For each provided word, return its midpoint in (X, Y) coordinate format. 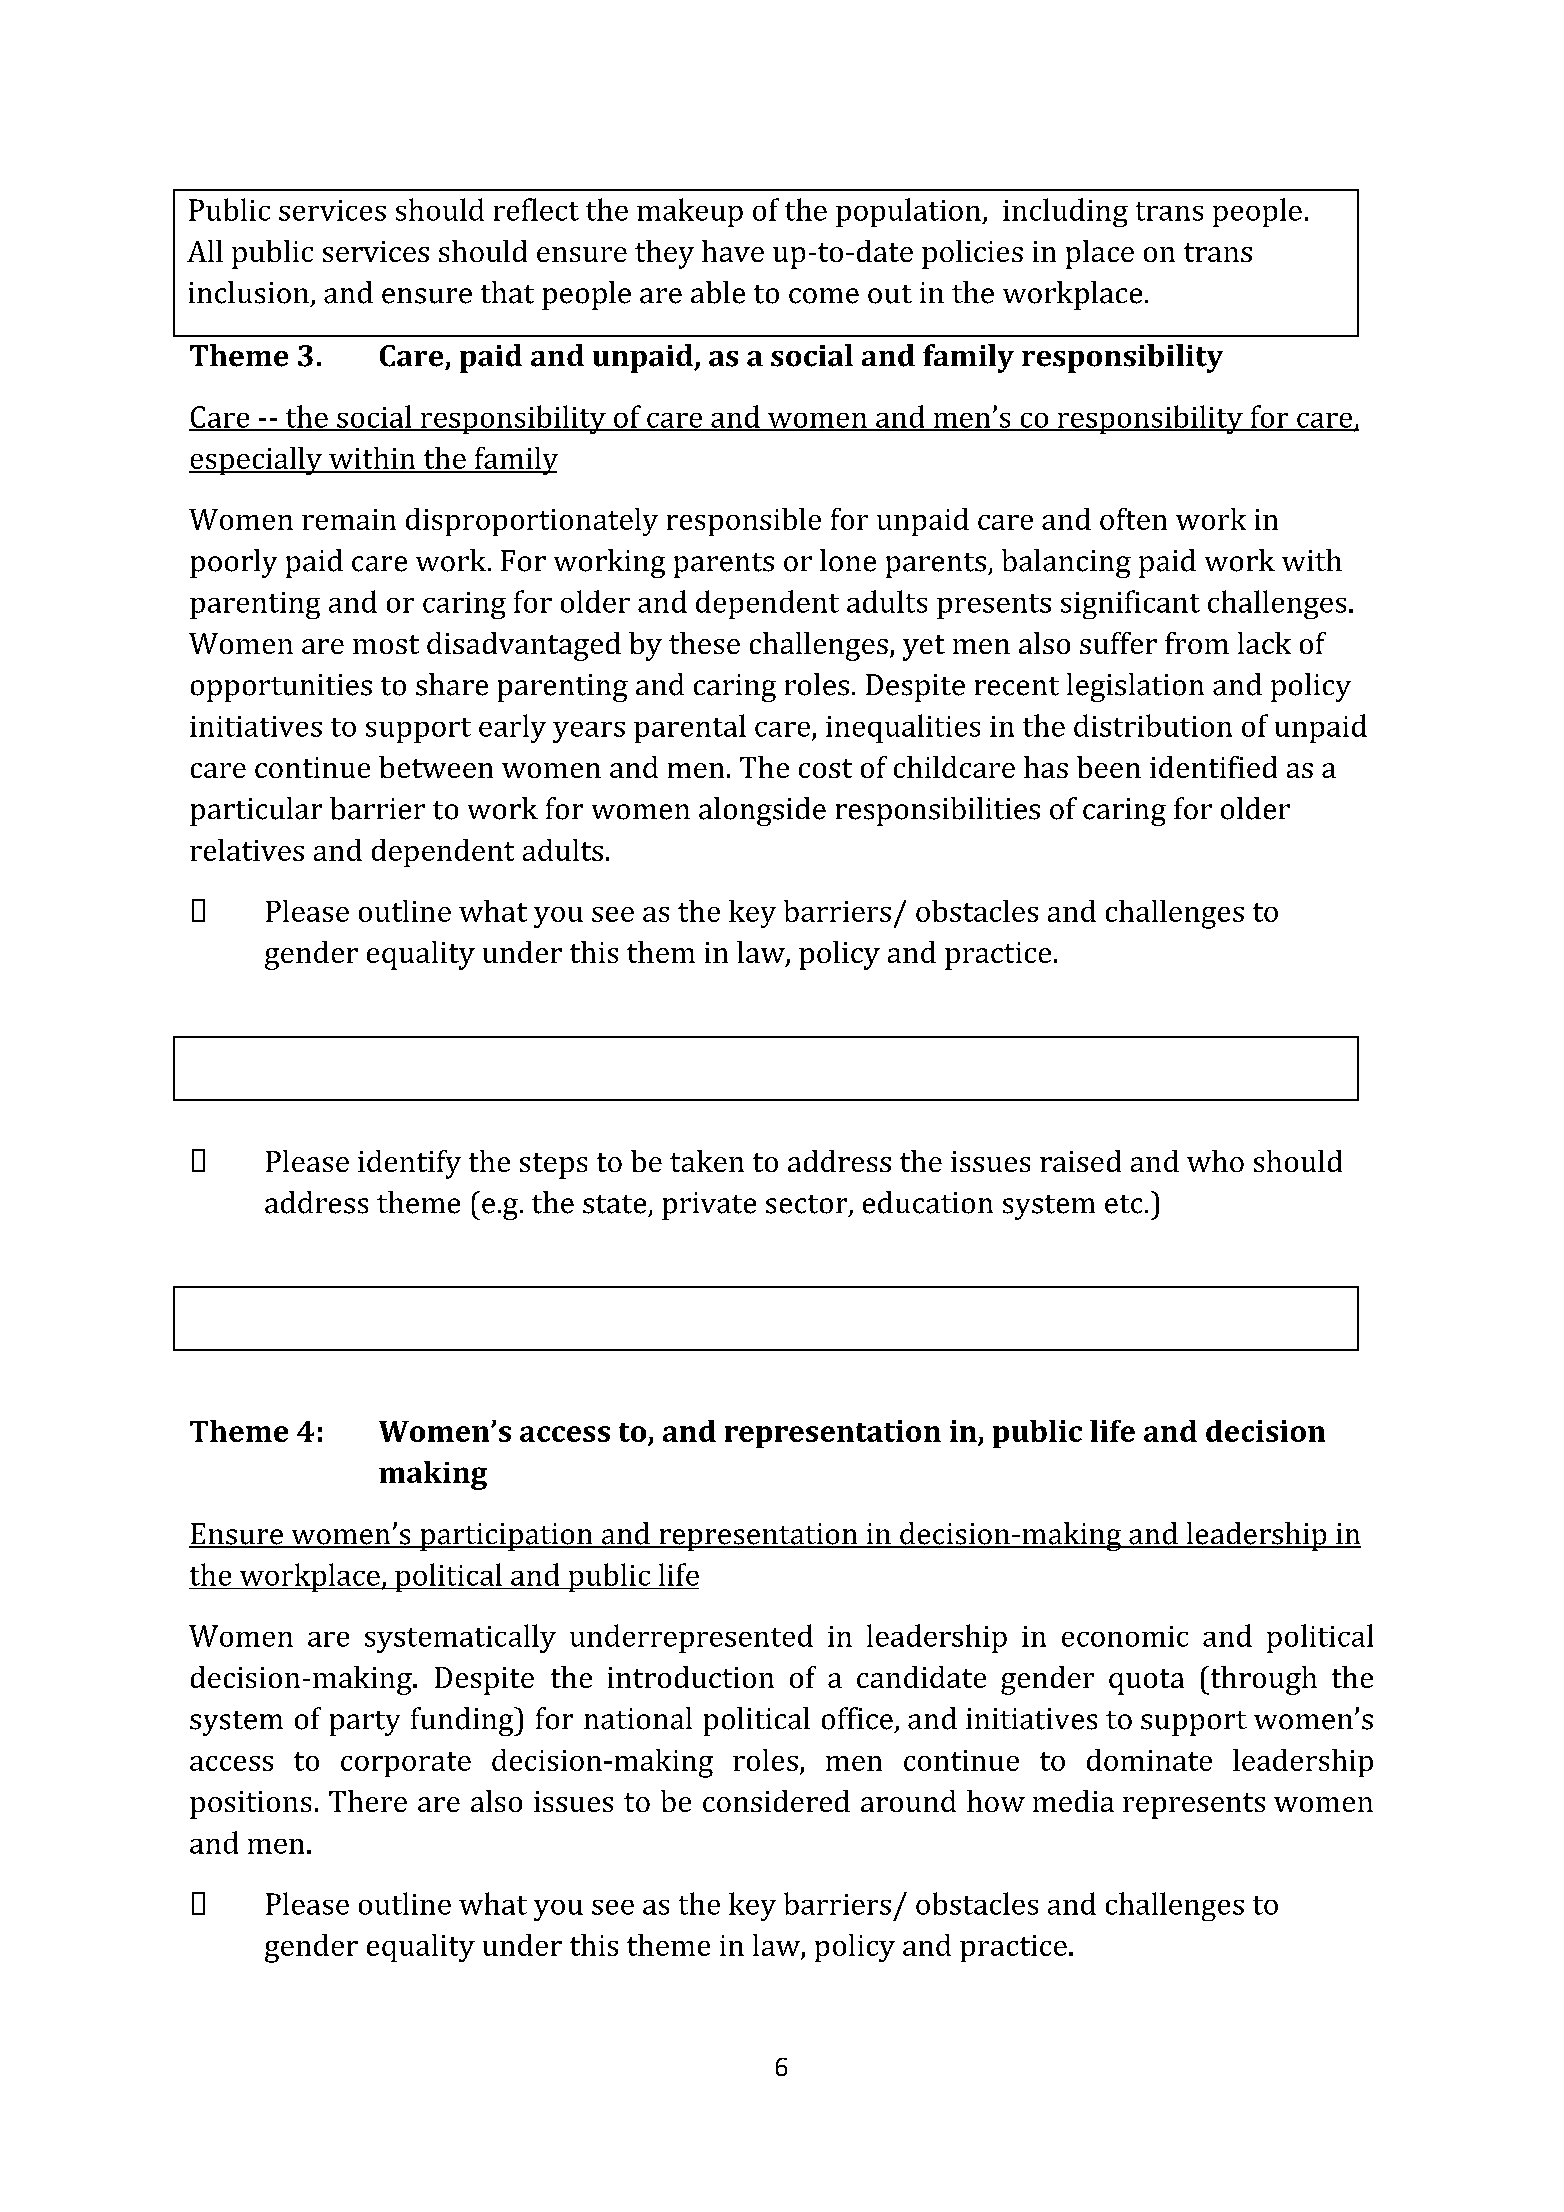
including (1065, 212)
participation (506, 1537)
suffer (1118, 643)
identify (409, 1164)
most (386, 644)
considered (776, 1801)
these (704, 643)
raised (1080, 1161)
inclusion (249, 292)
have (733, 251)
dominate (1149, 1760)
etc (1123, 1204)
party (365, 1723)
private (709, 1206)
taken (707, 1161)
